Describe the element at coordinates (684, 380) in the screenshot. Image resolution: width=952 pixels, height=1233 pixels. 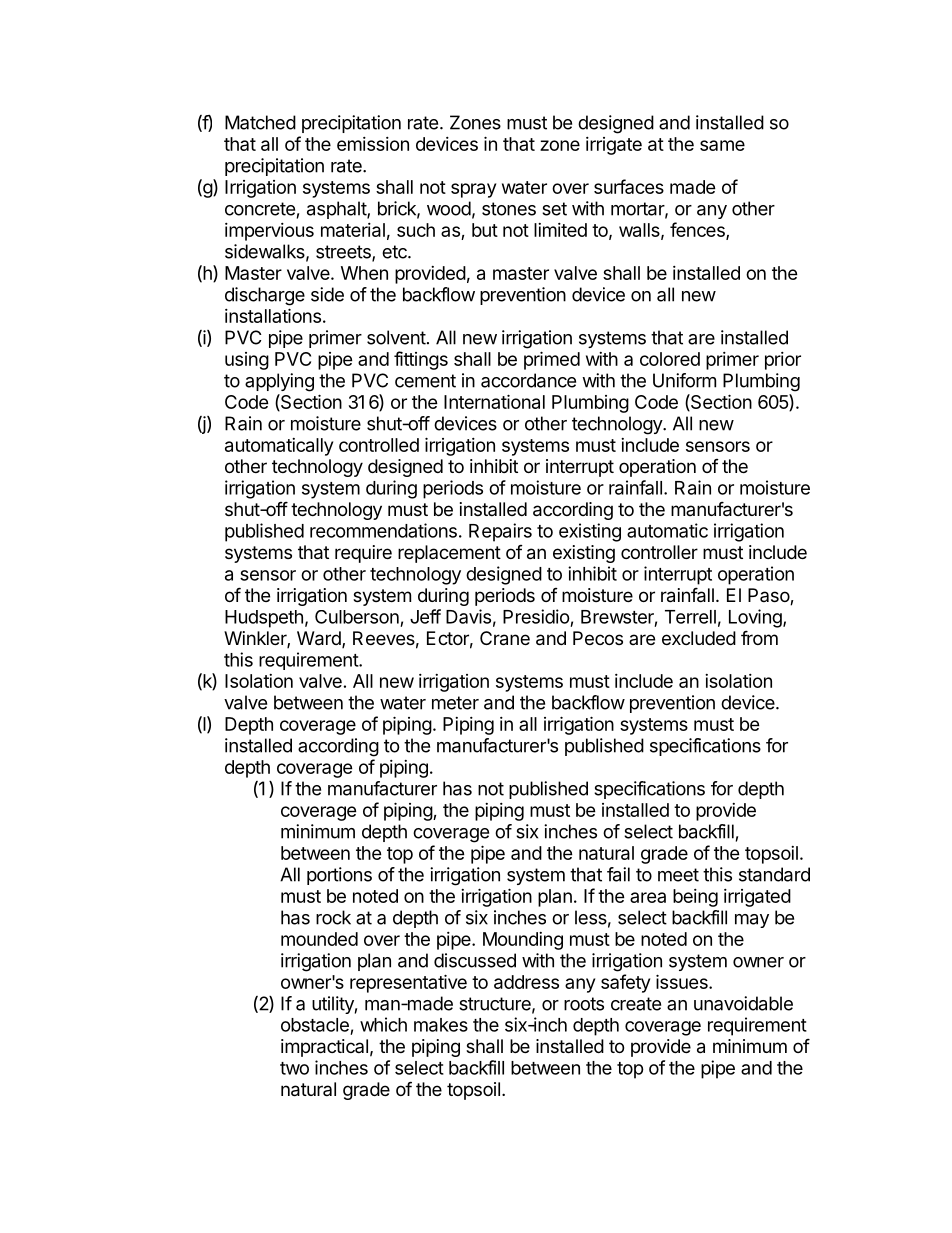
I see `Uniform` at that location.
